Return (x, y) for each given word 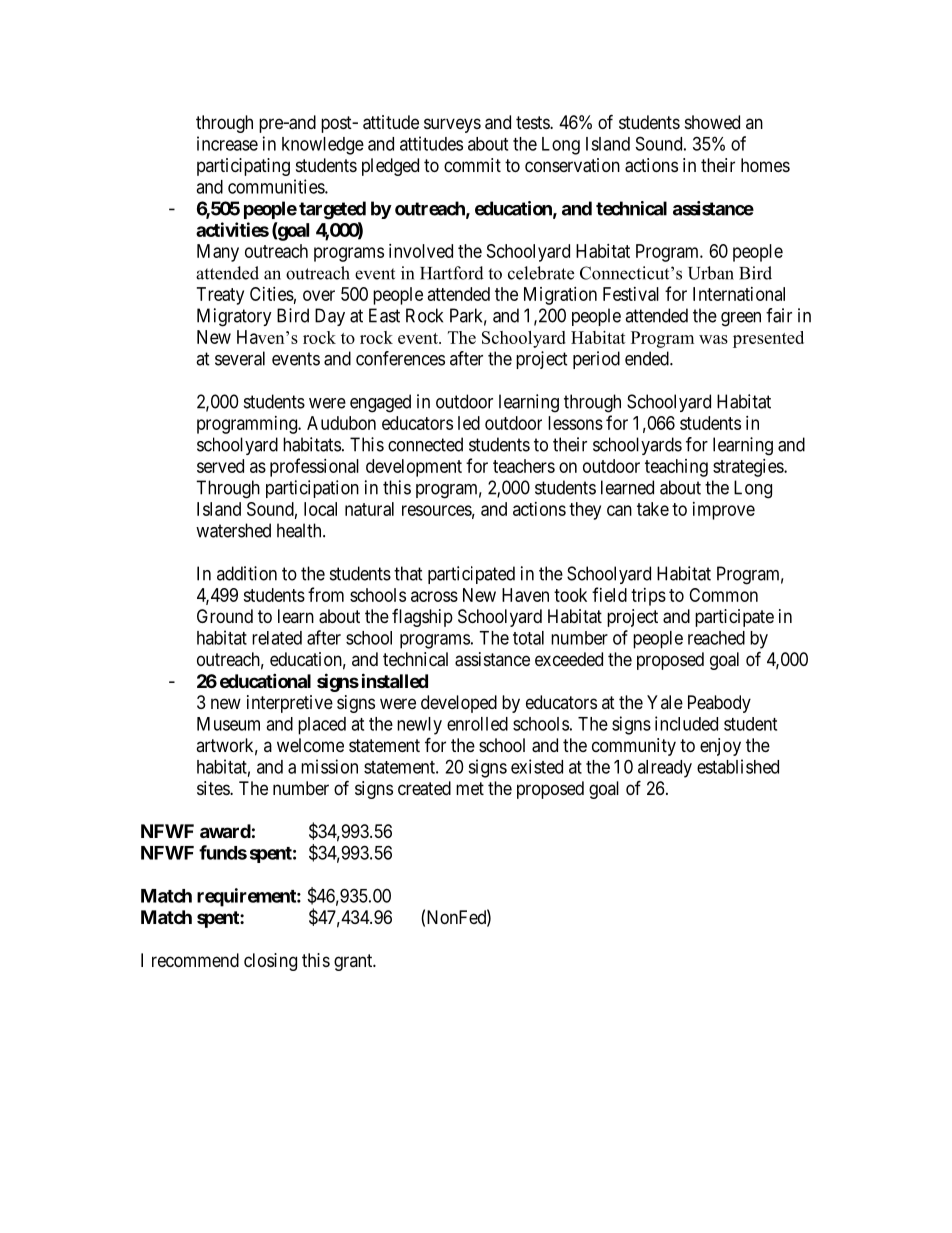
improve (724, 511)
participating (243, 167)
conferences (400, 358)
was (713, 339)
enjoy (720, 747)
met (470, 788)
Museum (228, 724)
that (408, 573)
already (665, 769)
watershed (233, 530)
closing (270, 962)
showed (712, 122)
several (240, 358)
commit (472, 165)
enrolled (477, 724)
